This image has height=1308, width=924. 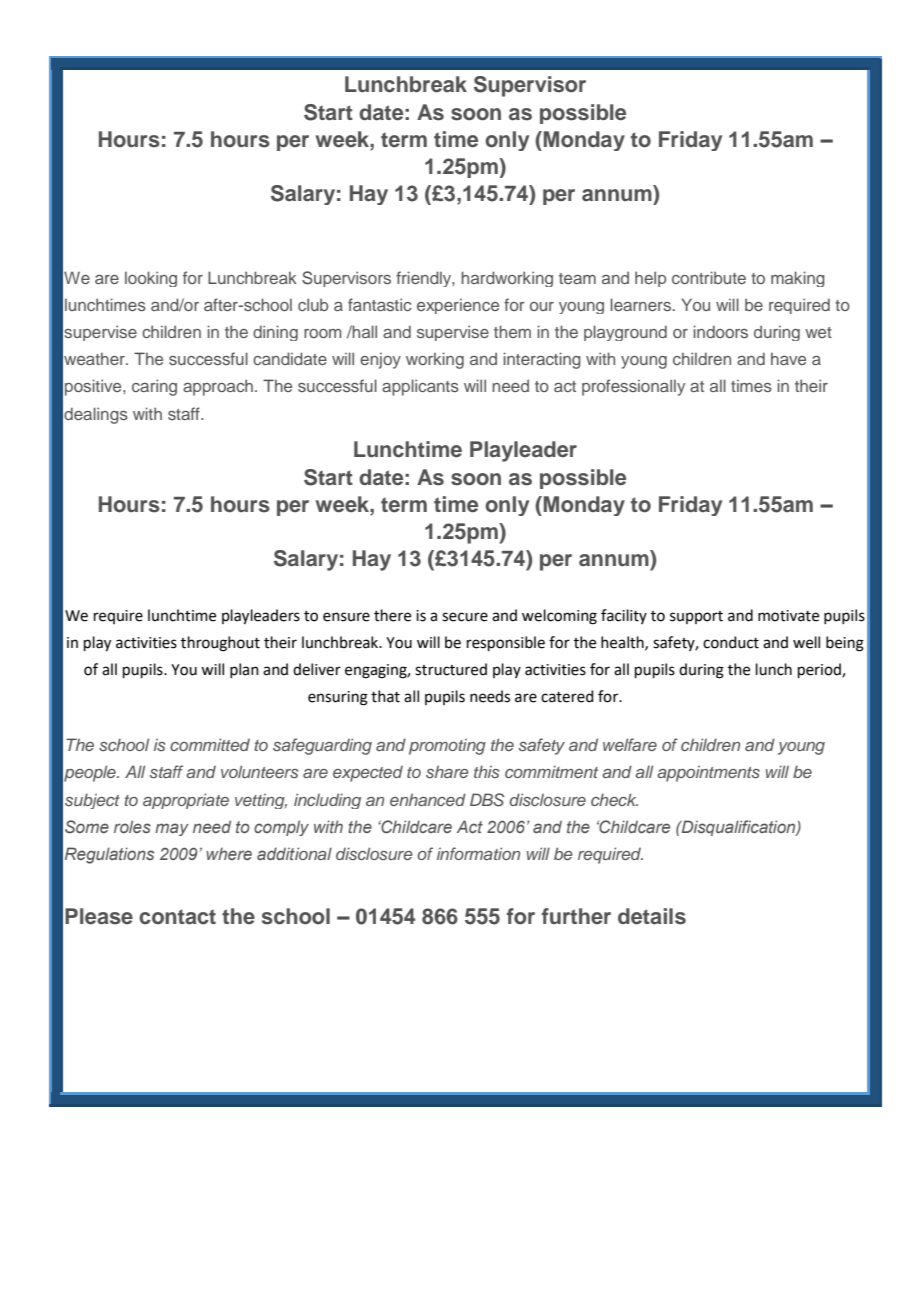 I want to click on contact, so click(x=177, y=917).
